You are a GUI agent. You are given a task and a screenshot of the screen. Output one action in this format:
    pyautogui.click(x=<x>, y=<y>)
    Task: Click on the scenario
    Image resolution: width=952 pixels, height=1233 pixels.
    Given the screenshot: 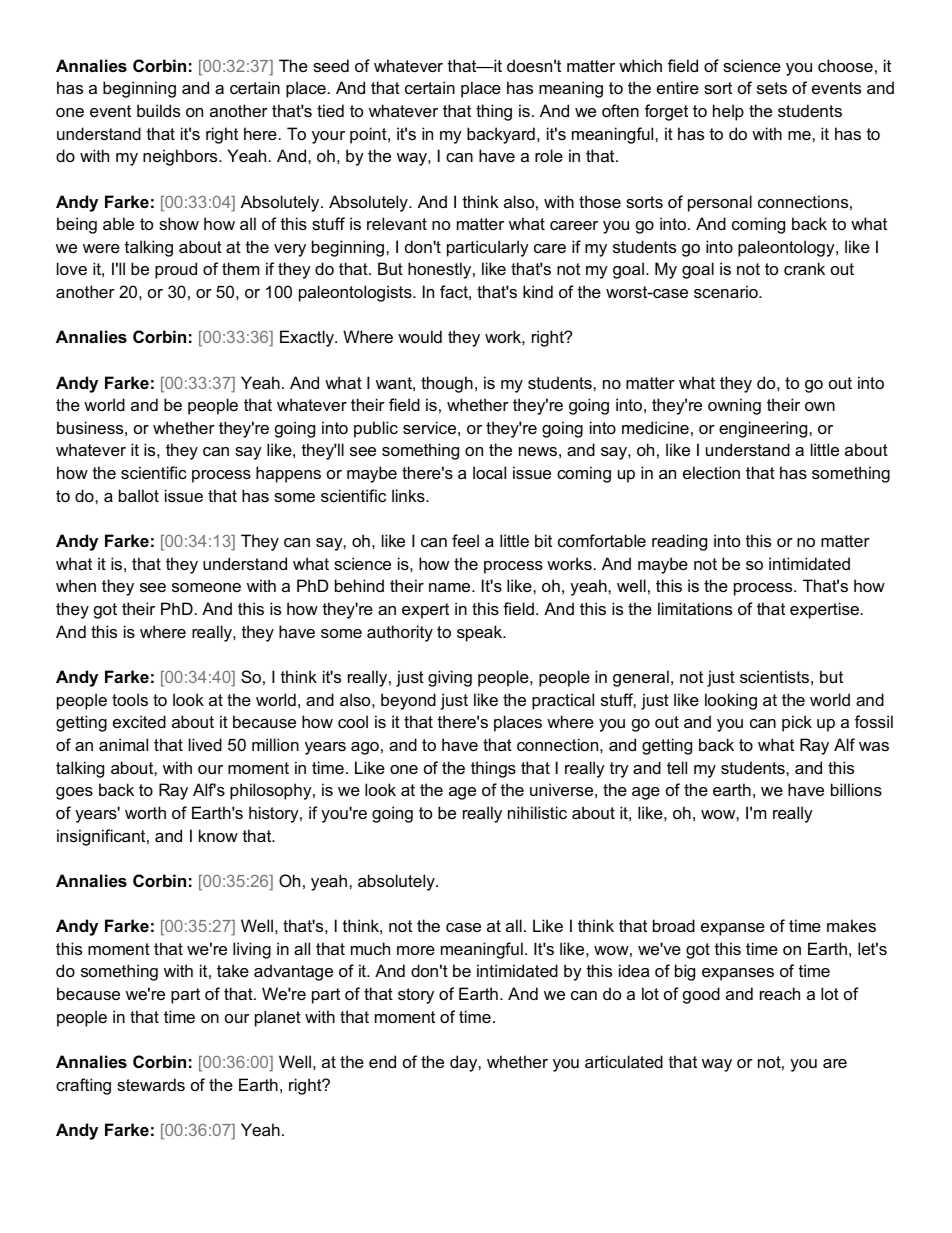 What is the action you would take?
    pyautogui.click(x=727, y=291)
